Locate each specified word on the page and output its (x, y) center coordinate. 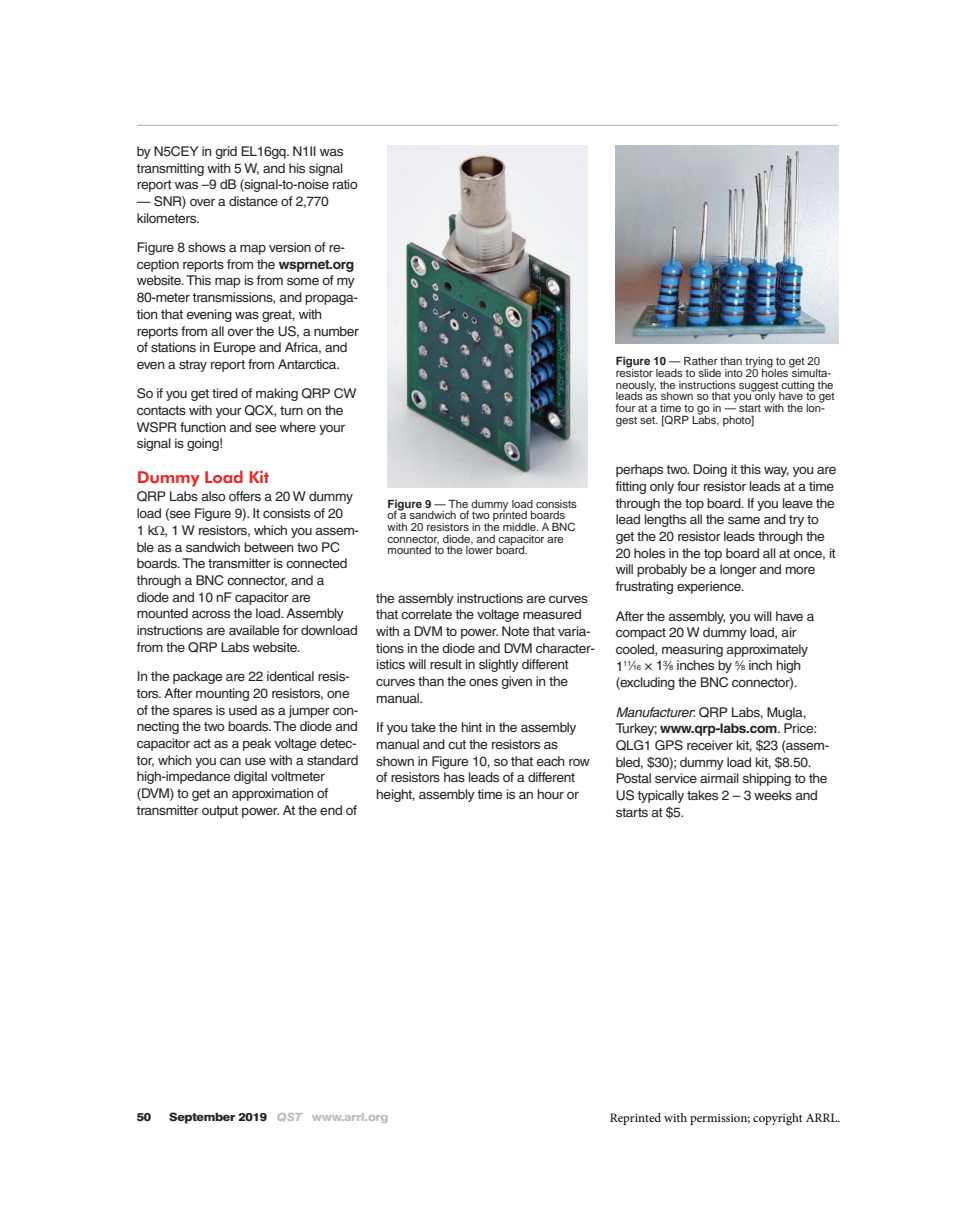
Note (515, 631)
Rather (701, 360)
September (202, 1118)
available (254, 630)
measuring (692, 650)
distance (253, 201)
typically (660, 796)
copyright (778, 1119)
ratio (345, 184)
